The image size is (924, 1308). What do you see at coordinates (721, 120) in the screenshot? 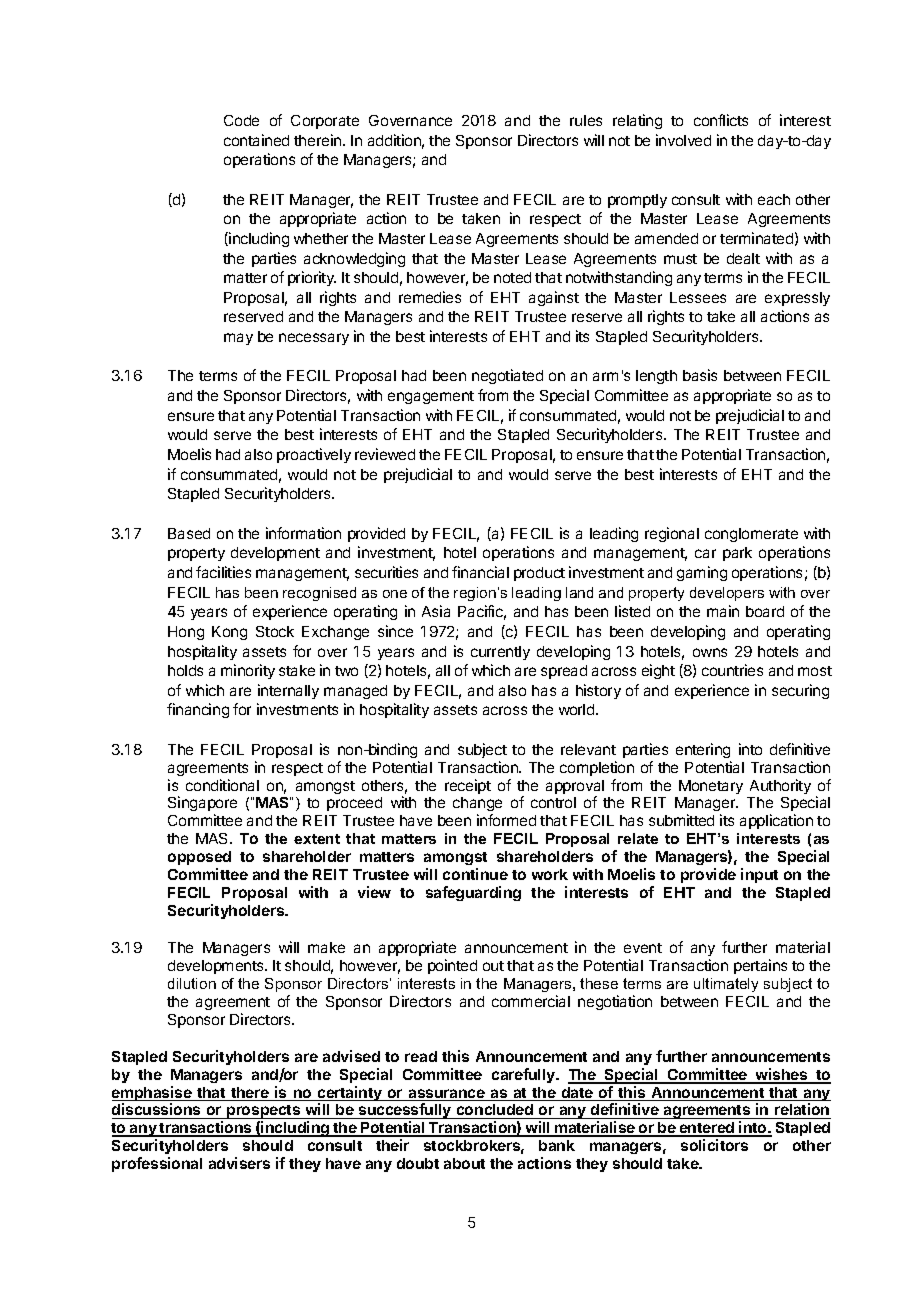
I see `conflicts` at bounding box center [721, 120].
